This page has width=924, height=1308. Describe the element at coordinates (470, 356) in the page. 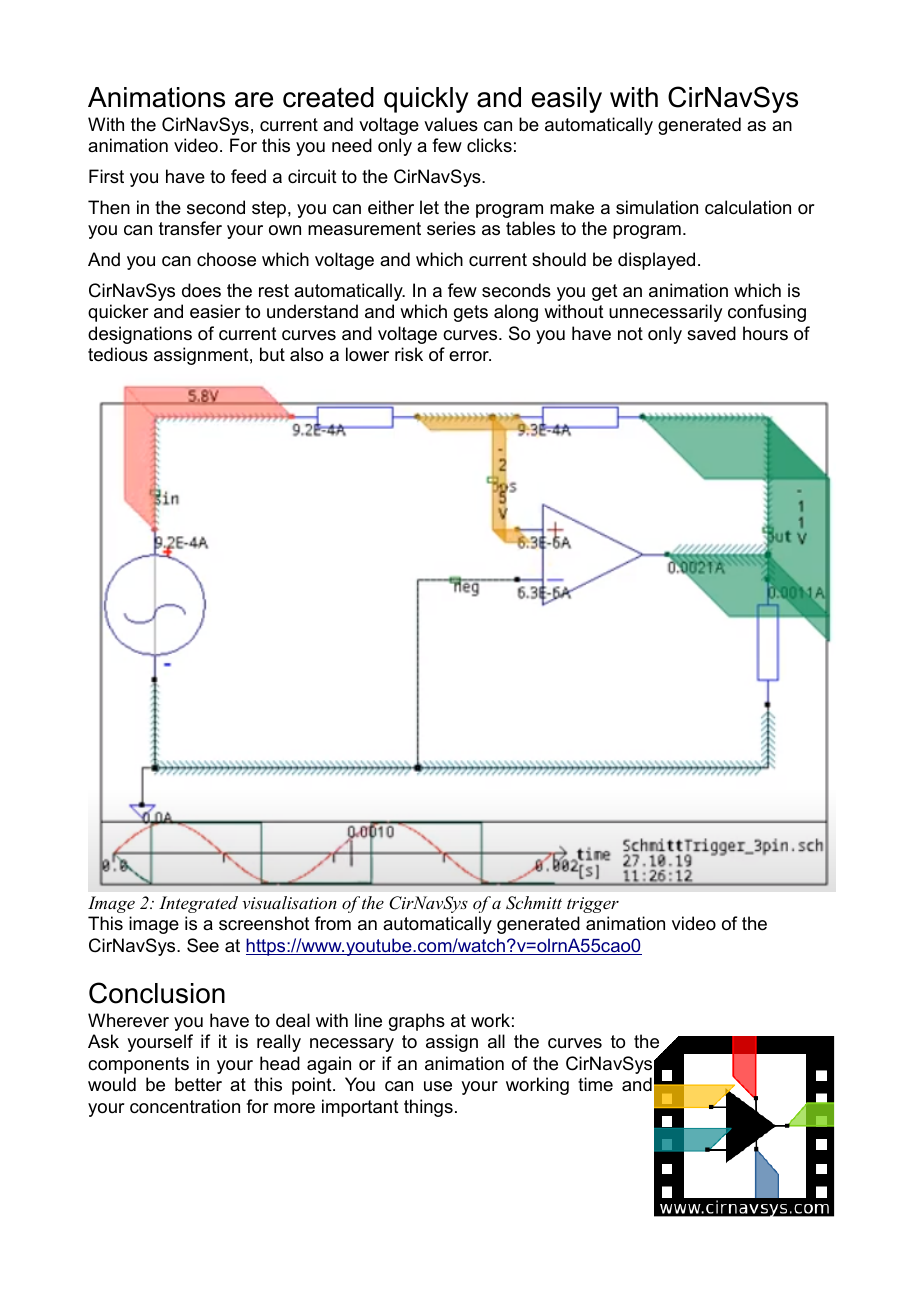

I see `error` at that location.
